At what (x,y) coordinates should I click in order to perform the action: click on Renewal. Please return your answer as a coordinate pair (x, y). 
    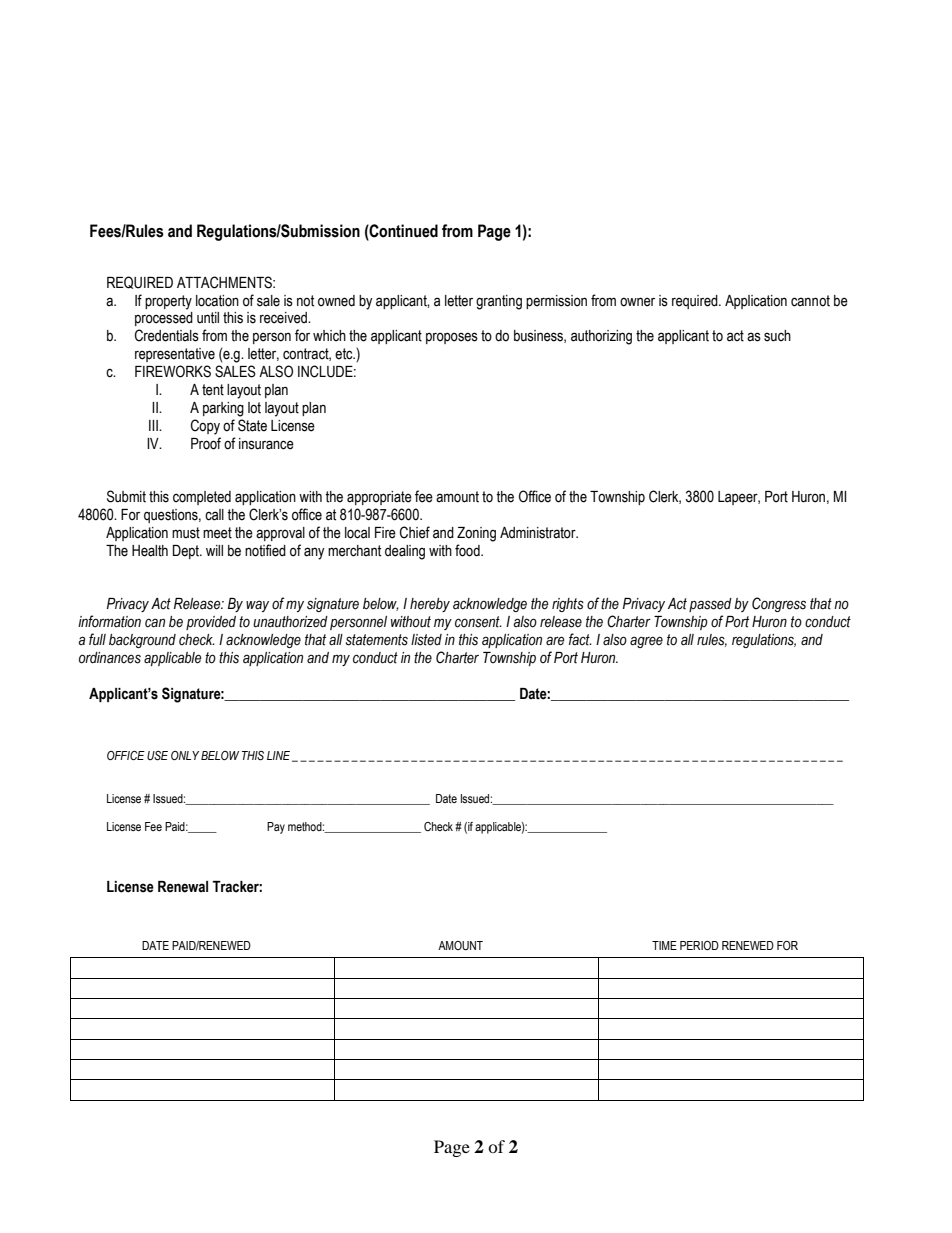
    Looking at the image, I should click on (183, 887).
